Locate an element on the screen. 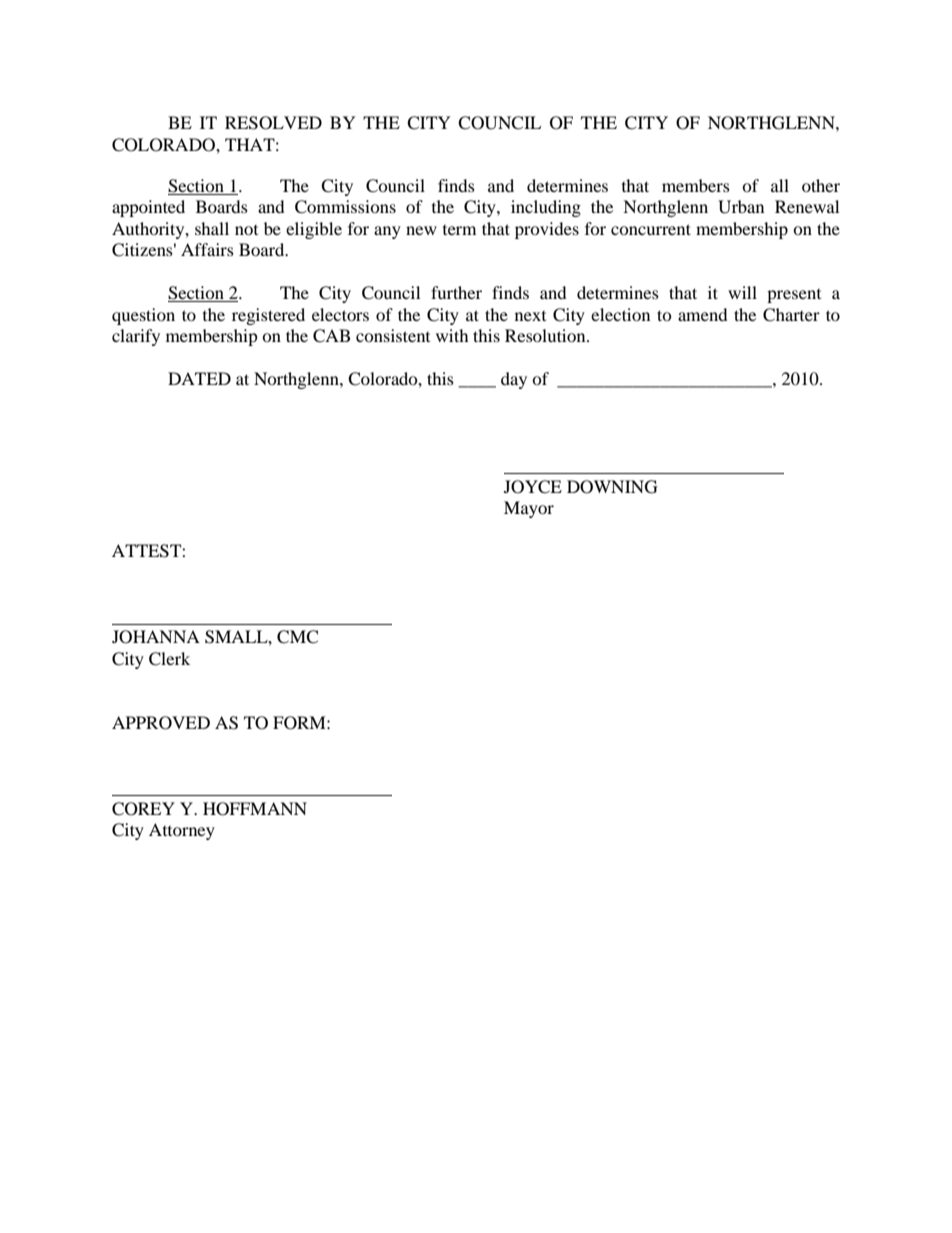 Image resolution: width=952 pixels, height=1233 pixels. HOFFMANN is located at coordinates (255, 809).
